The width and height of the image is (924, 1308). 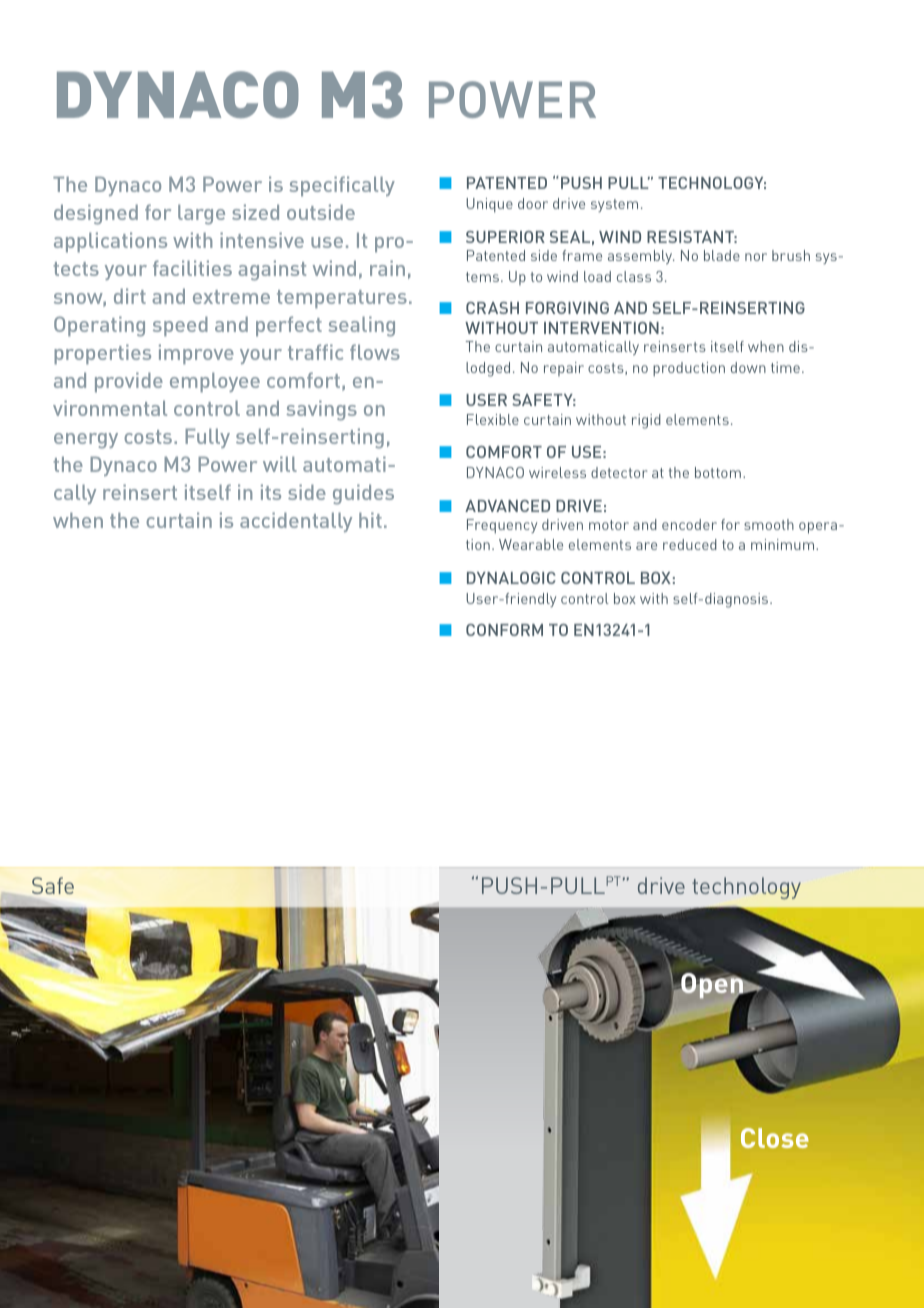 I want to click on Fully, so click(x=207, y=438).
